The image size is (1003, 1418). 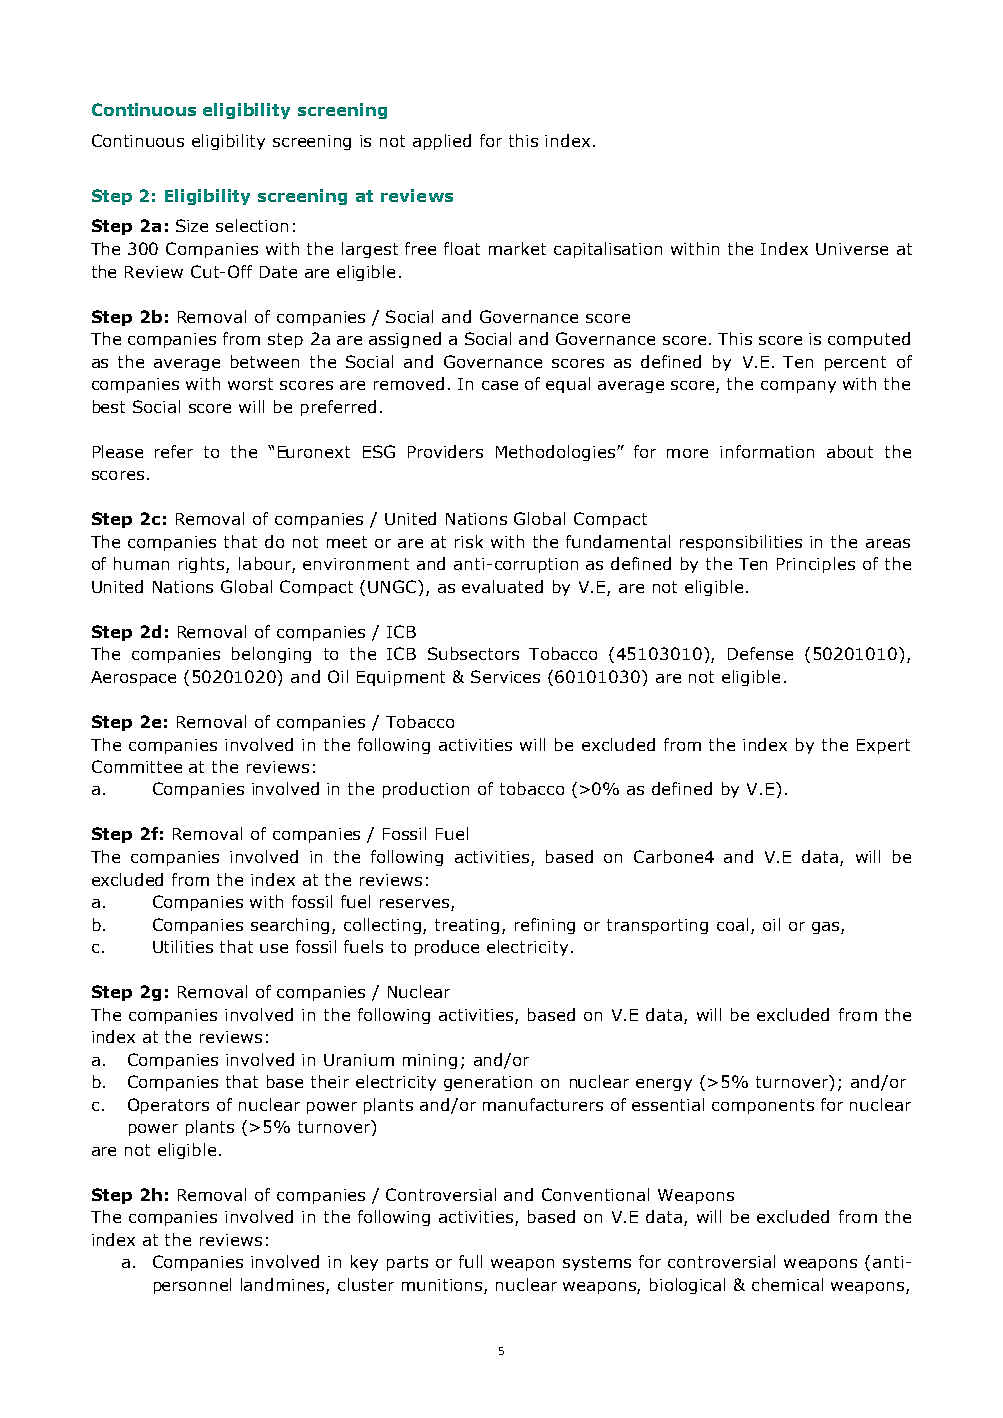 What do you see at coordinates (787, 1284) in the screenshot?
I see `chemical` at bounding box center [787, 1284].
